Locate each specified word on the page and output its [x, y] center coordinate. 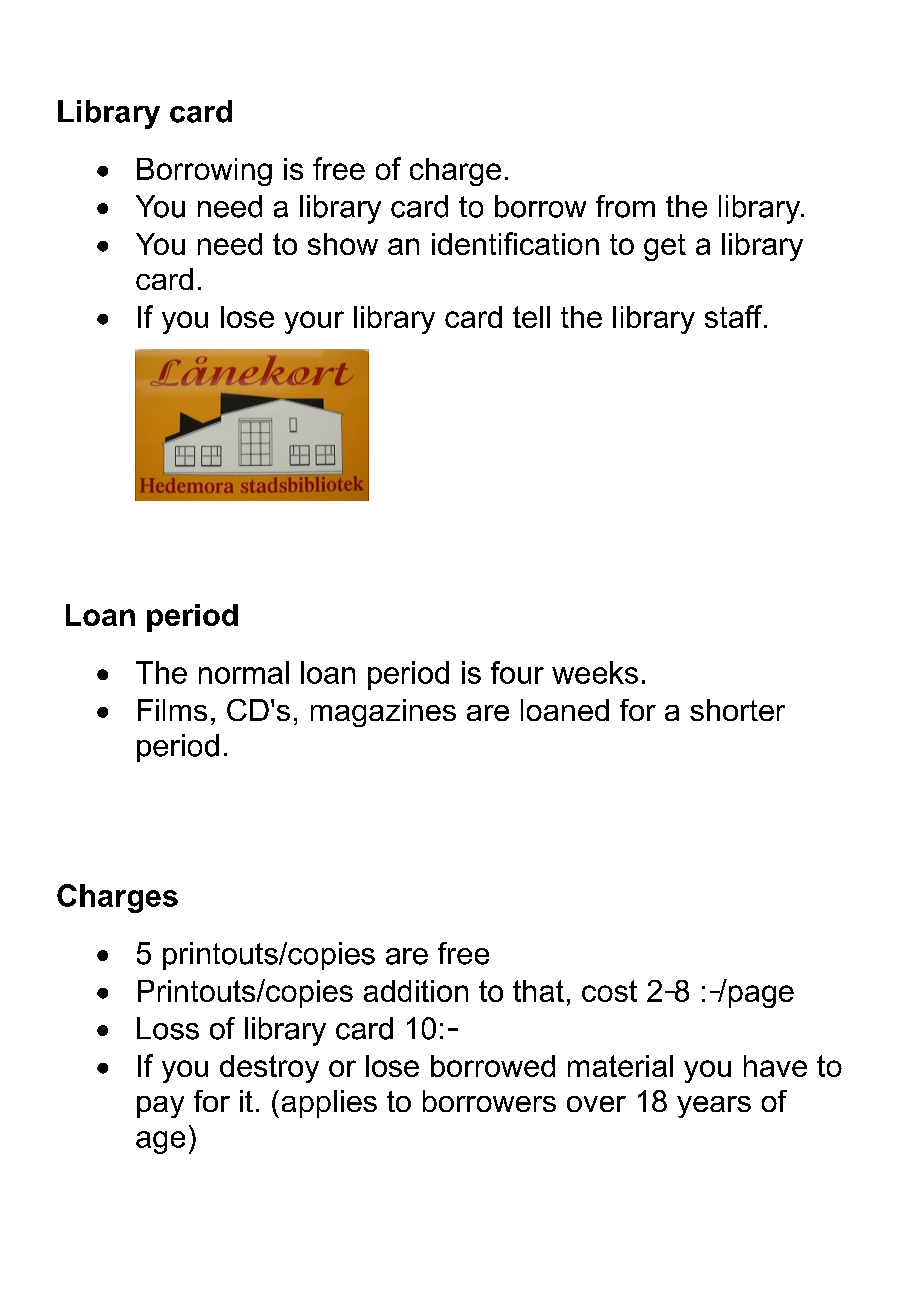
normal [244, 672]
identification [515, 243]
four [517, 672]
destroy [269, 1069]
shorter [737, 710]
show [343, 244]
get [665, 247]
